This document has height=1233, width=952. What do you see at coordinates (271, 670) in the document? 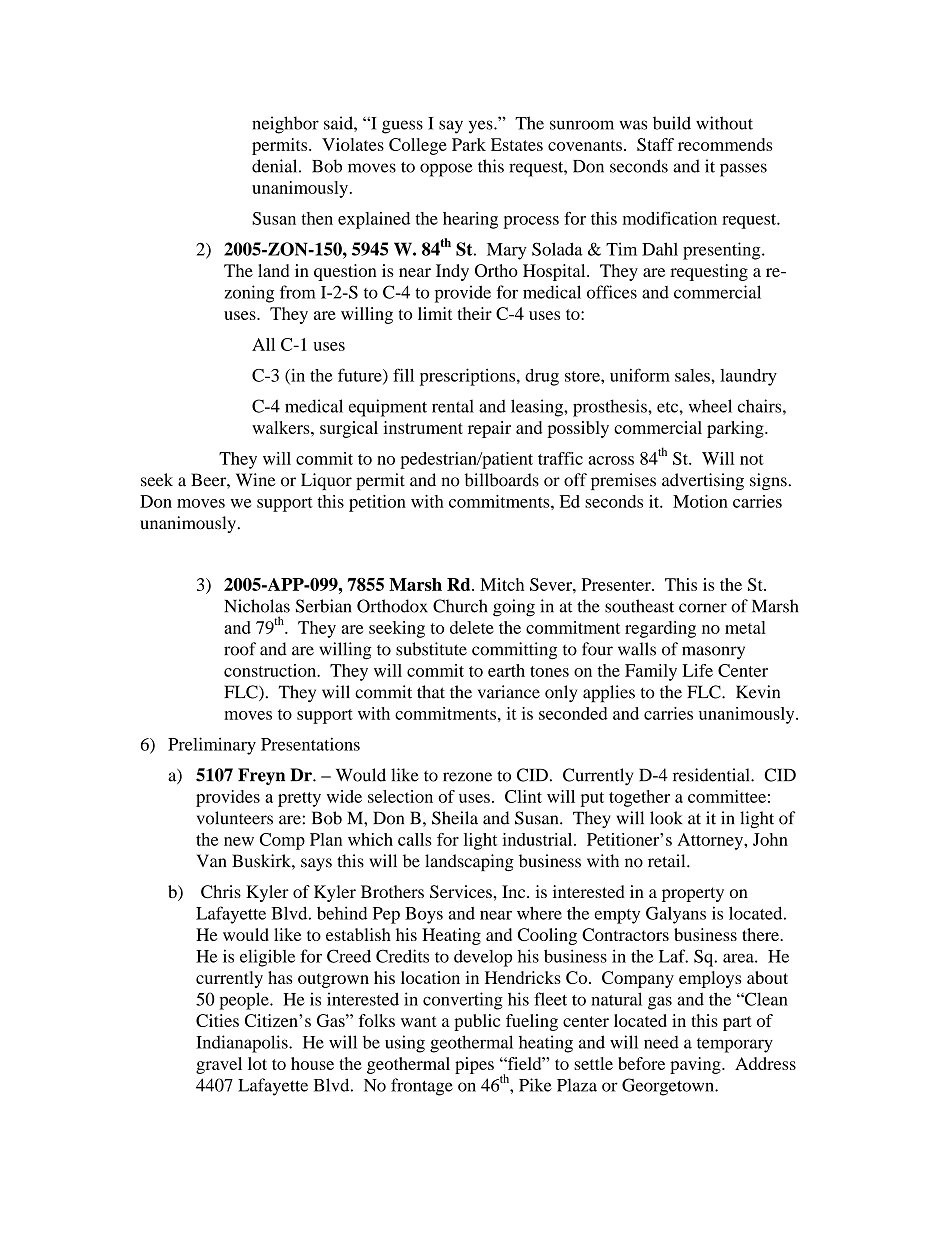
I see `construction` at bounding box center [271, 670].
